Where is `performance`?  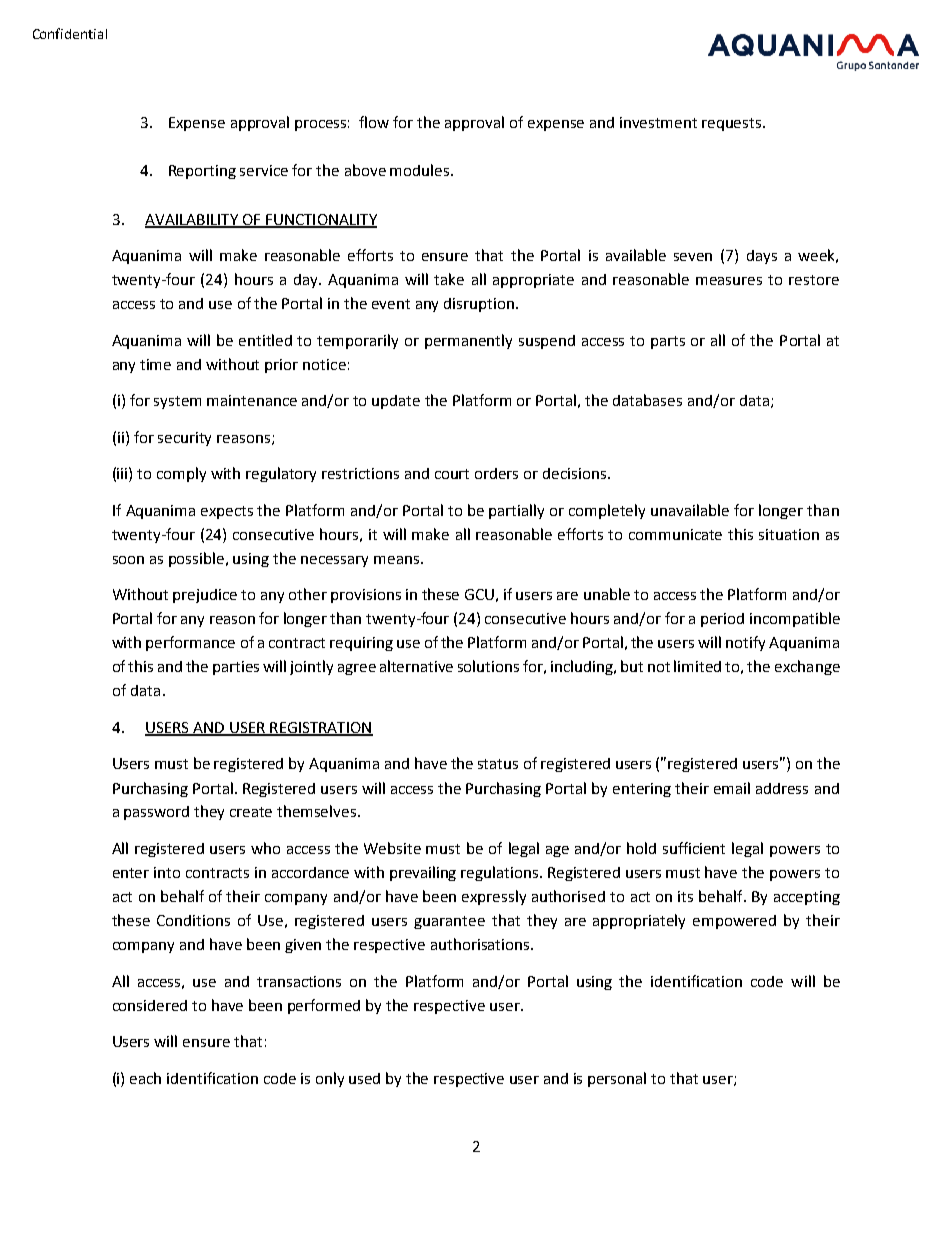
performance is located at coordinates (190, 643).
